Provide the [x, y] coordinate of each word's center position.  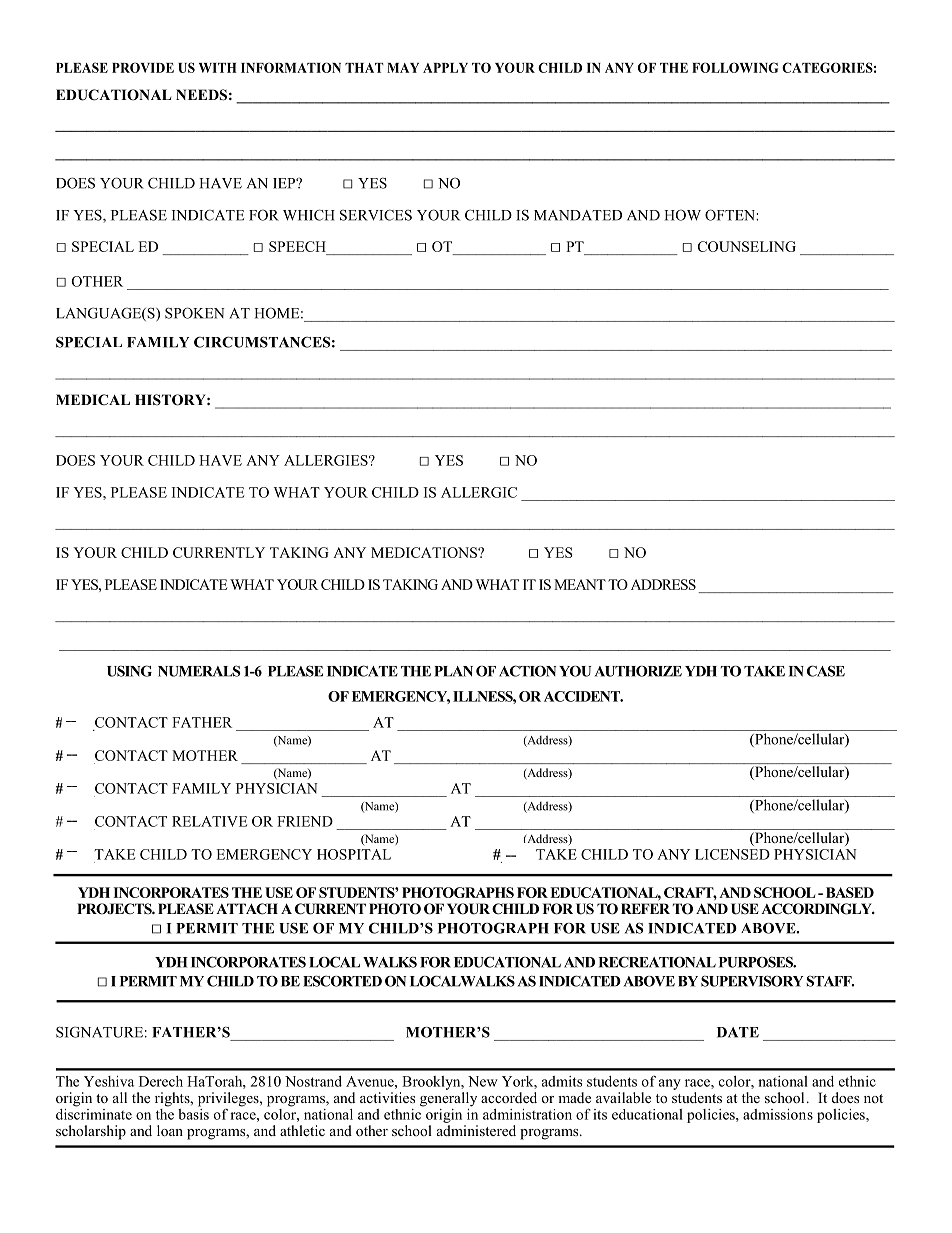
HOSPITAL [354, 854]
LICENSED [732, 854]
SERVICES [376, 215]
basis [193, 1113]
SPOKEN [195, 313]
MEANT [580, 584]
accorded [509, 1097]
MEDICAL [93, 399]
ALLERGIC [479, 492]
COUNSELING [747, 246]
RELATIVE [209, 821]
